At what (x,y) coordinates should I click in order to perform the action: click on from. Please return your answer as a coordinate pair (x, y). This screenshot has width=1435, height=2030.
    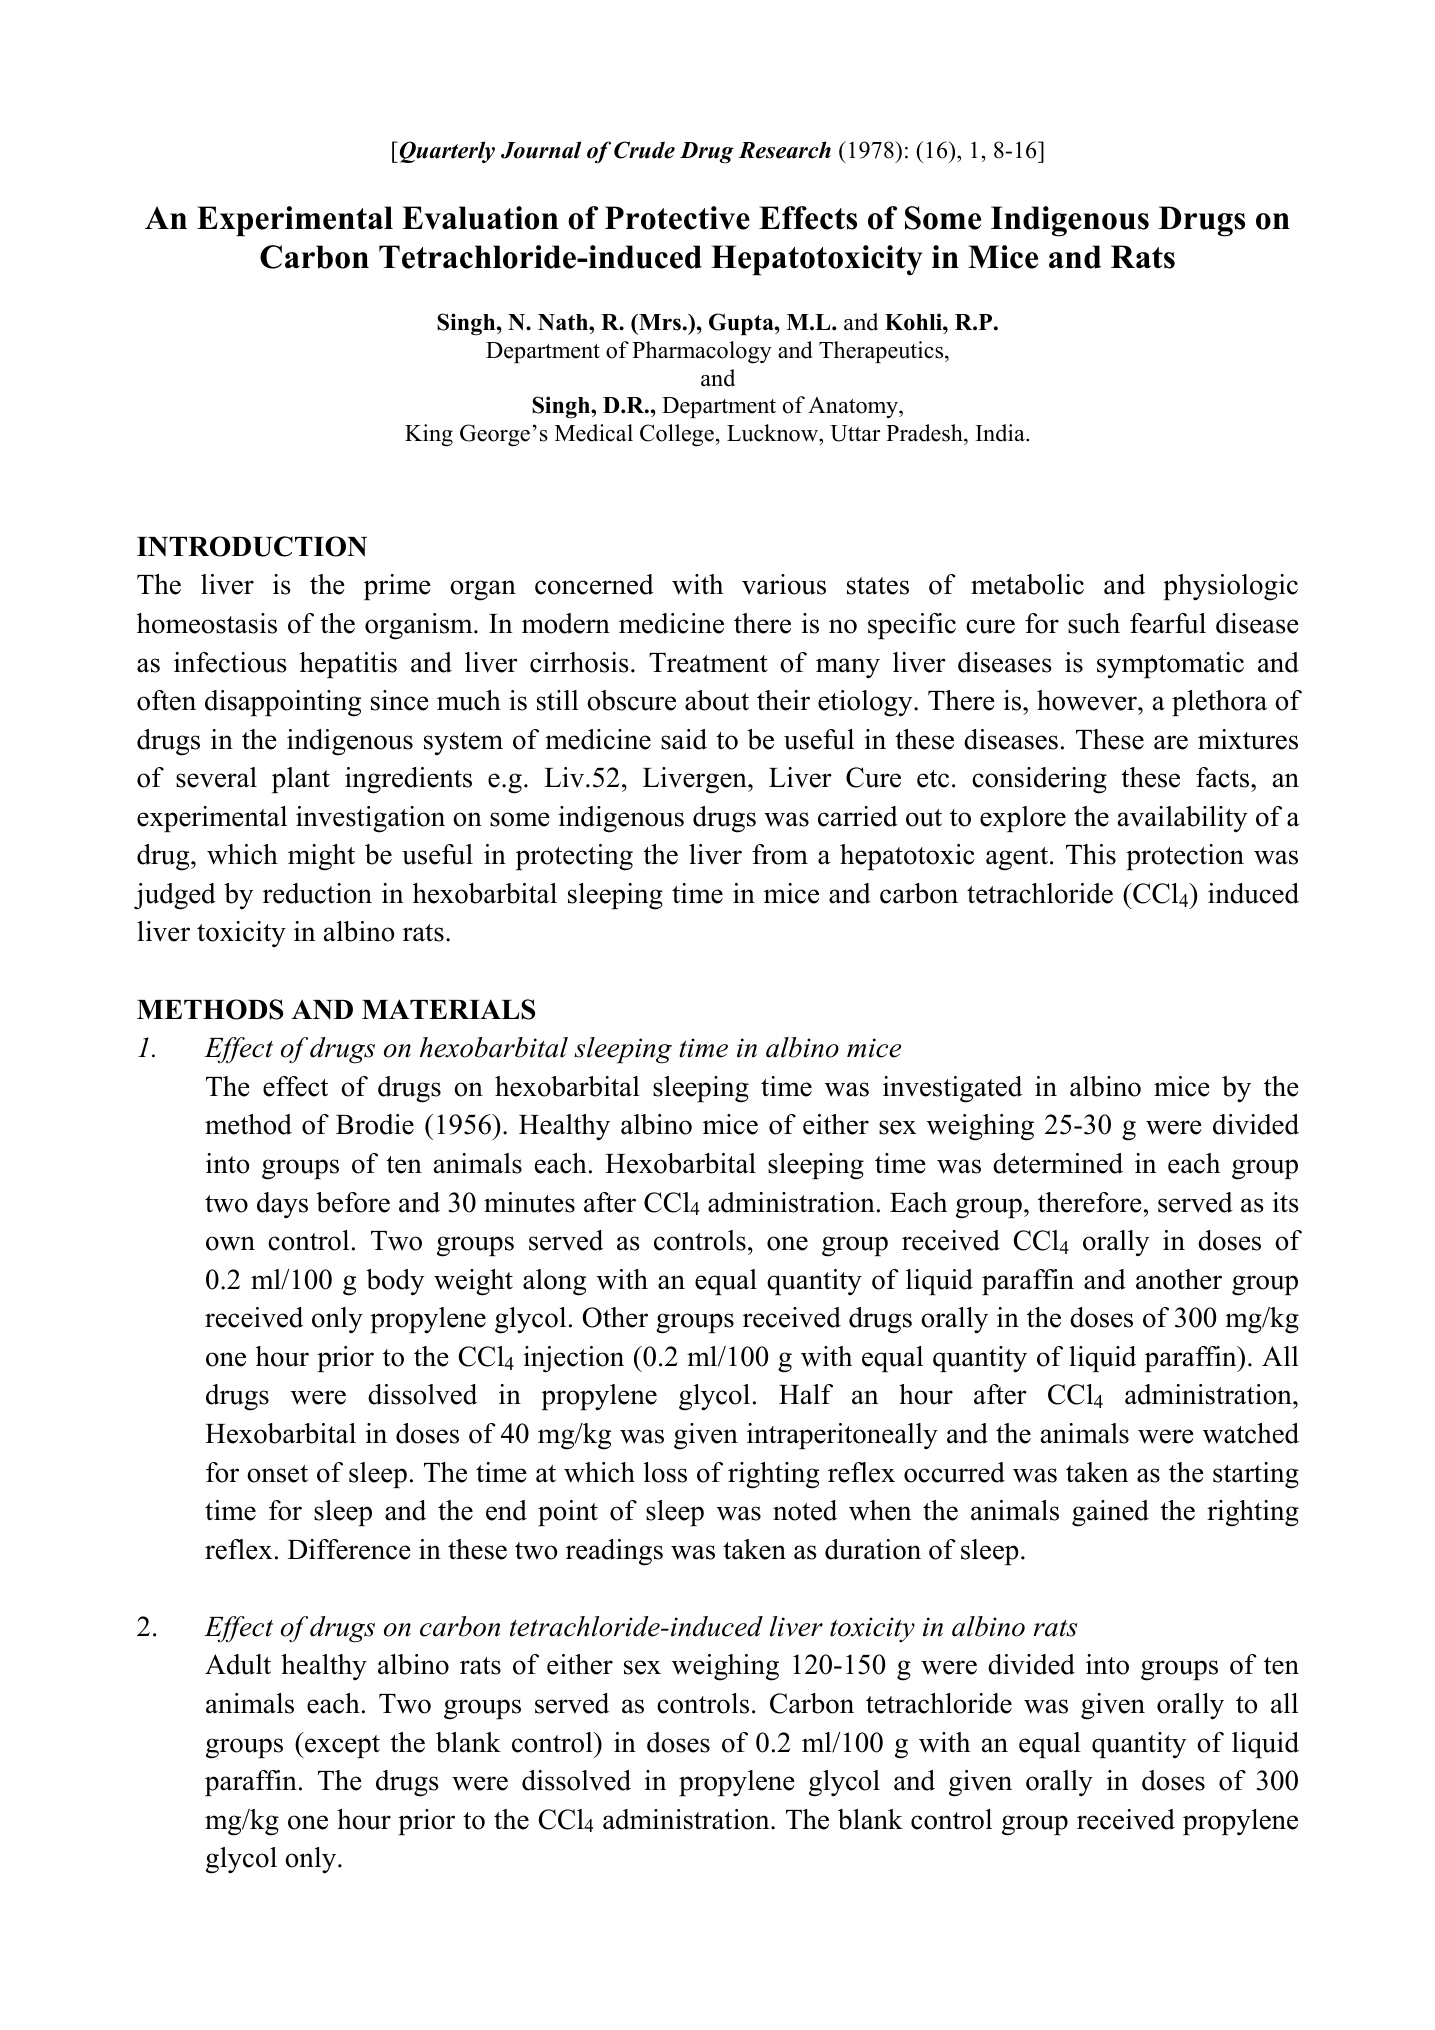
    Looking at the image, I should click on (780, 854).
